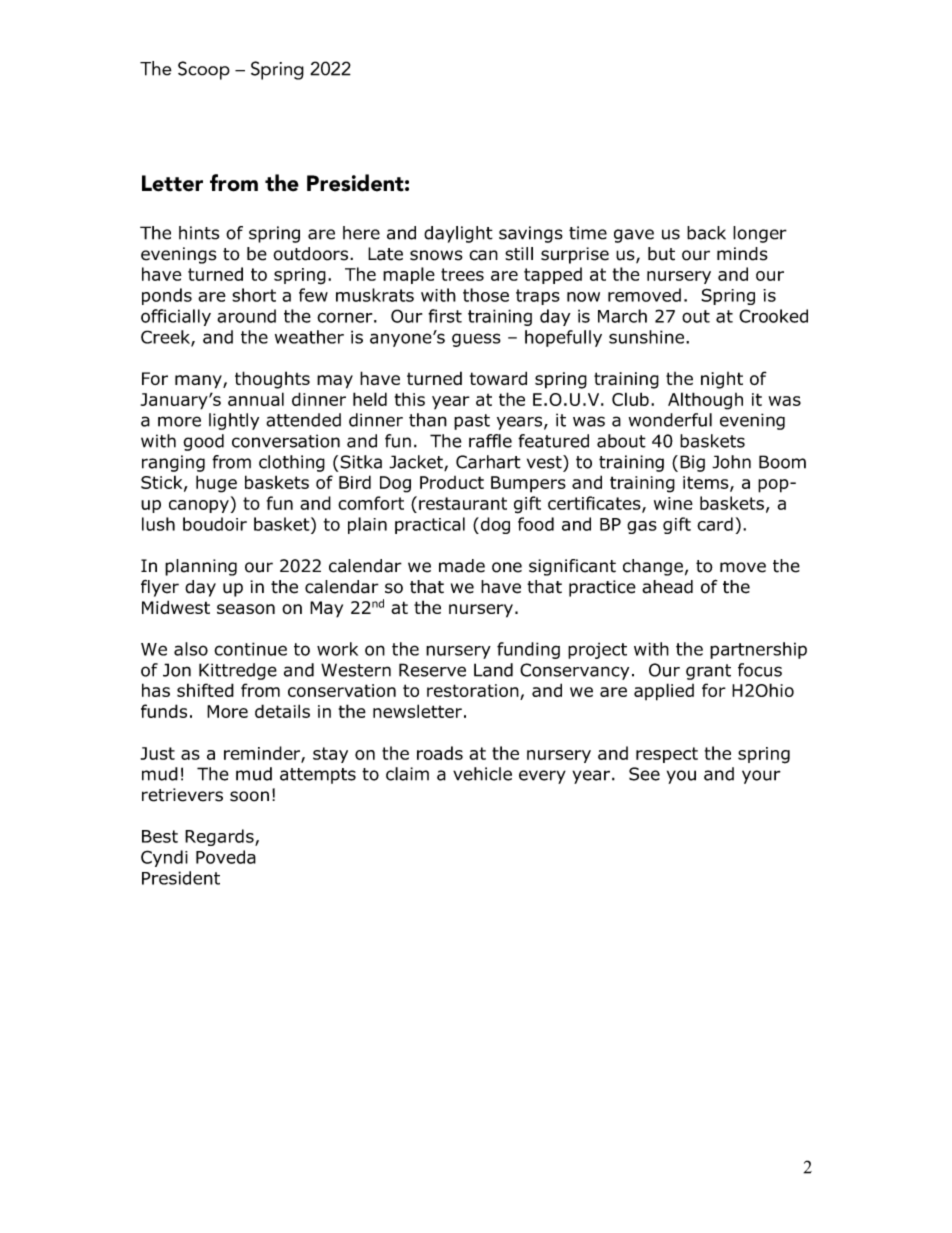  What do you see at coordinates (204, 70) in the image?
I see `Scoop` at bounding box center [204, 70].
